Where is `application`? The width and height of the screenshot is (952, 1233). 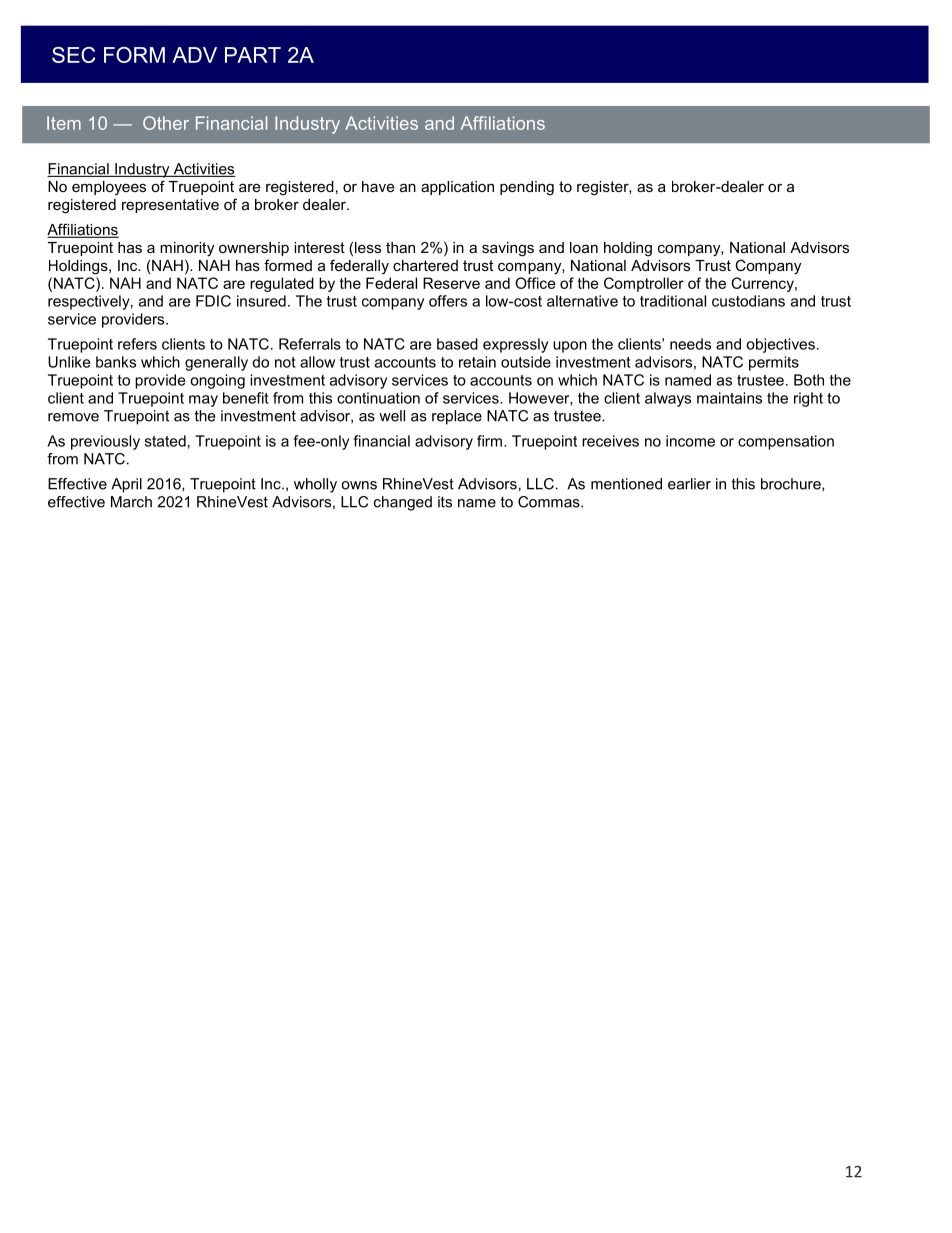 application is located at coordinates (457, 188).
